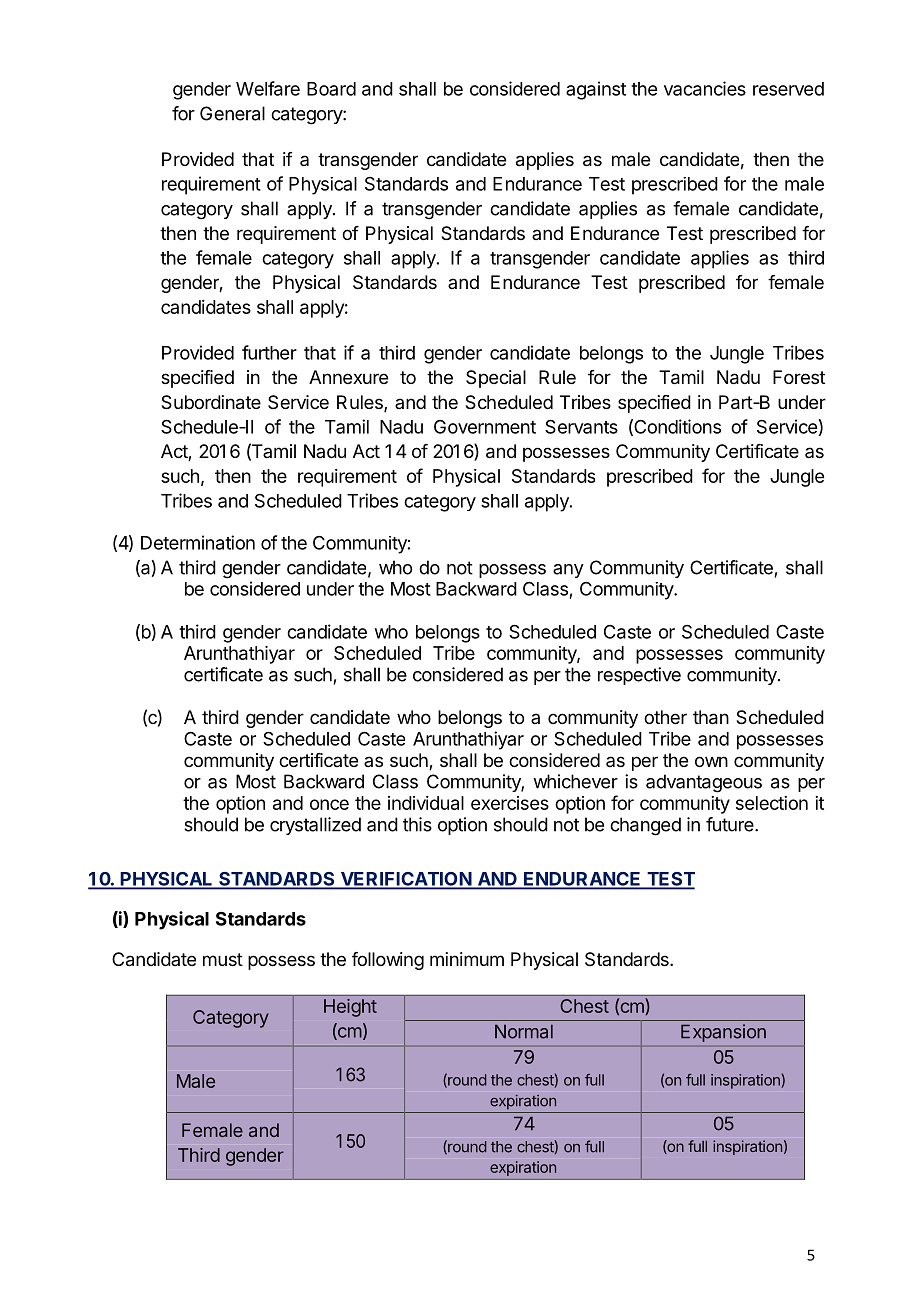 This document has height=1307, width=924. What do you see at coordinates (799, 377) in the document?
I see `Forest` at bounding box center [799, 377].
